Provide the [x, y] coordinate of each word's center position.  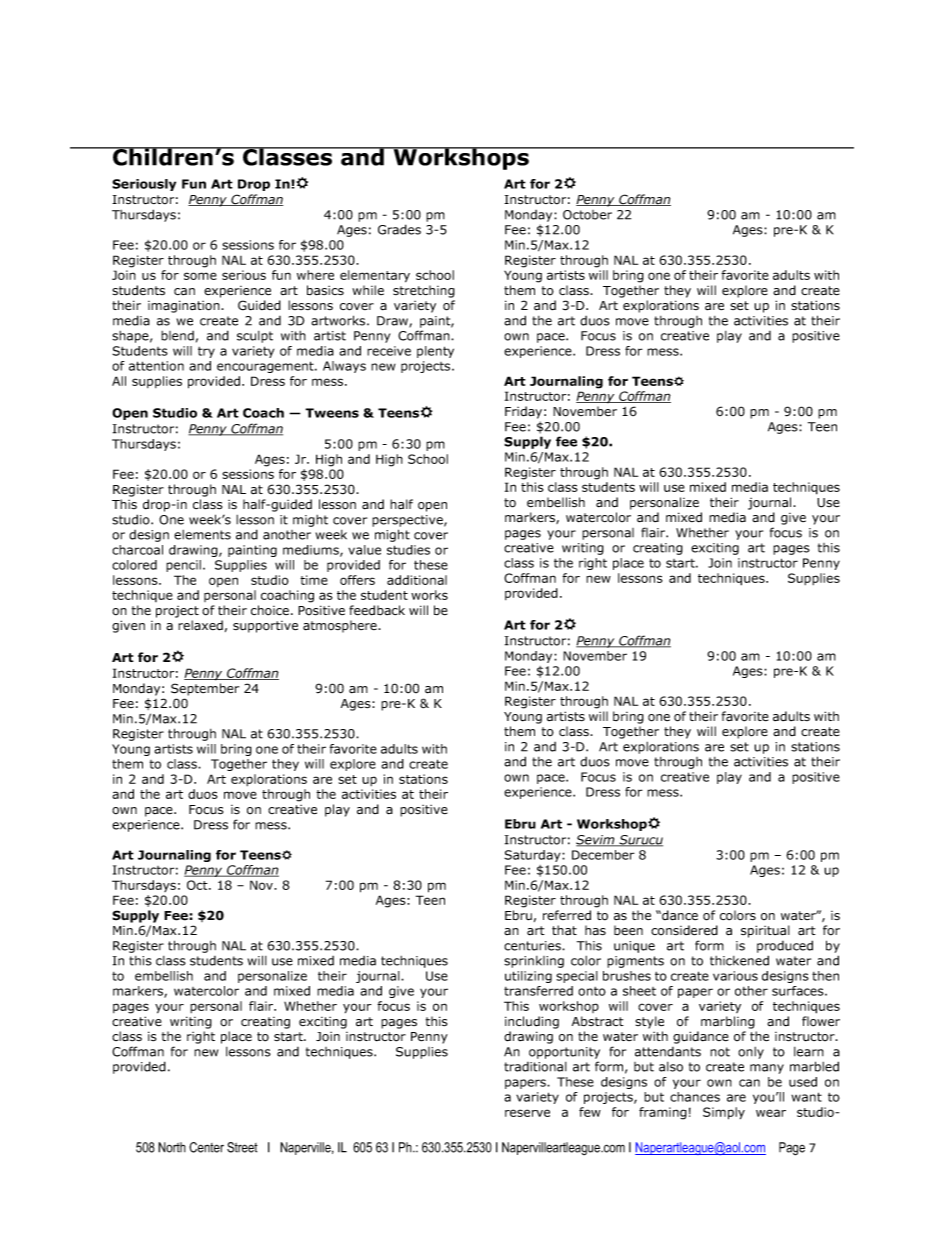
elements [202, 535]
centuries [533, 946]
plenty [435, 352]
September [205, 689]
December [603, 855]
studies [408, 550]
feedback [377, 610]
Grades [399, 229]
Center [206, 1147]
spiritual [765, 931]
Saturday [533, 856]
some [200, 276]
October [587, 215]
